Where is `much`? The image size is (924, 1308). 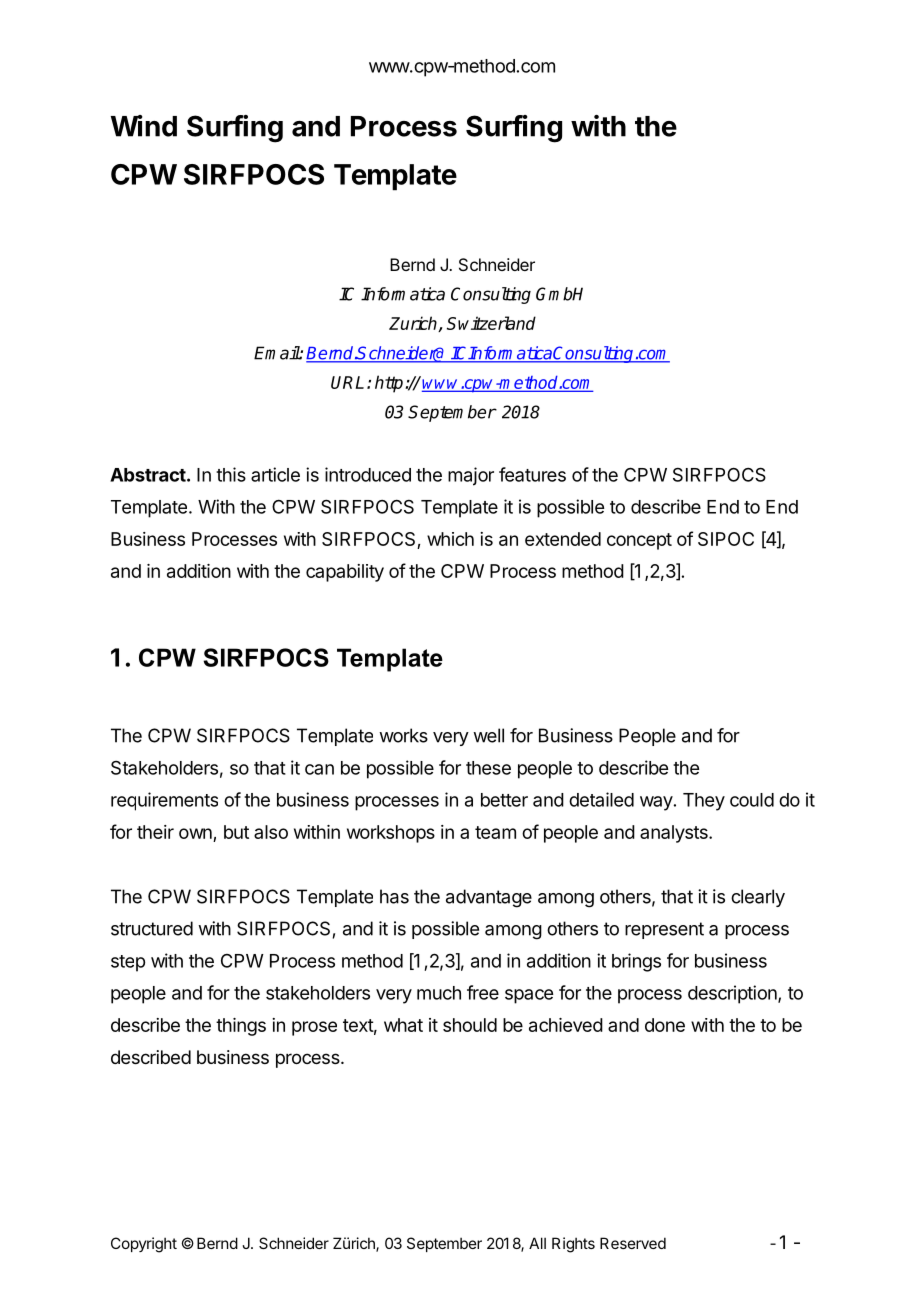
much is located at coordinates (439, 993).
